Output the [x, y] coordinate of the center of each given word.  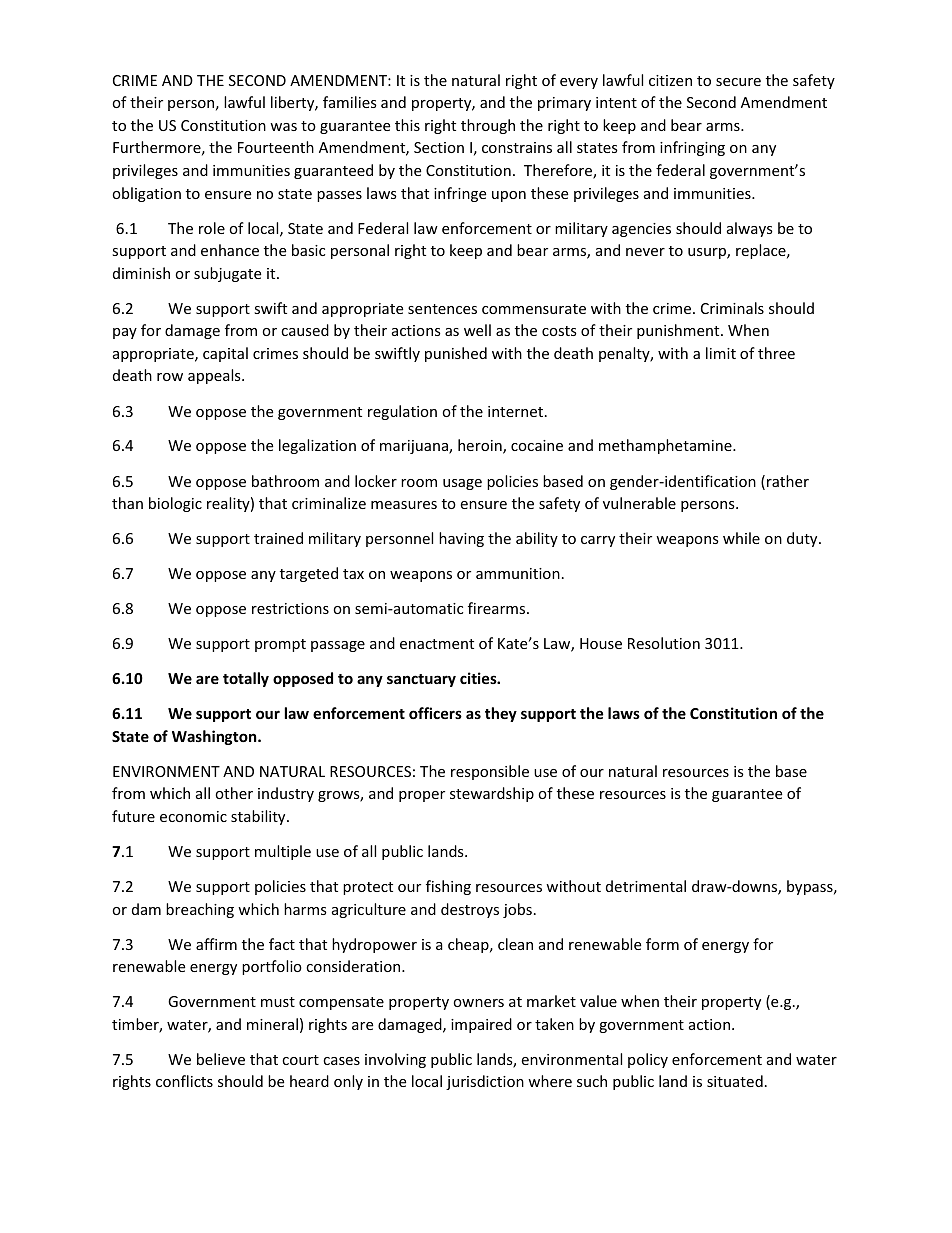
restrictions [290, 608]
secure [738, 82]
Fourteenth [276, 147]
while [741, 538]
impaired [481, 1025]
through [488, 126]
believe [221, 1059]
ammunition [518, 573]
